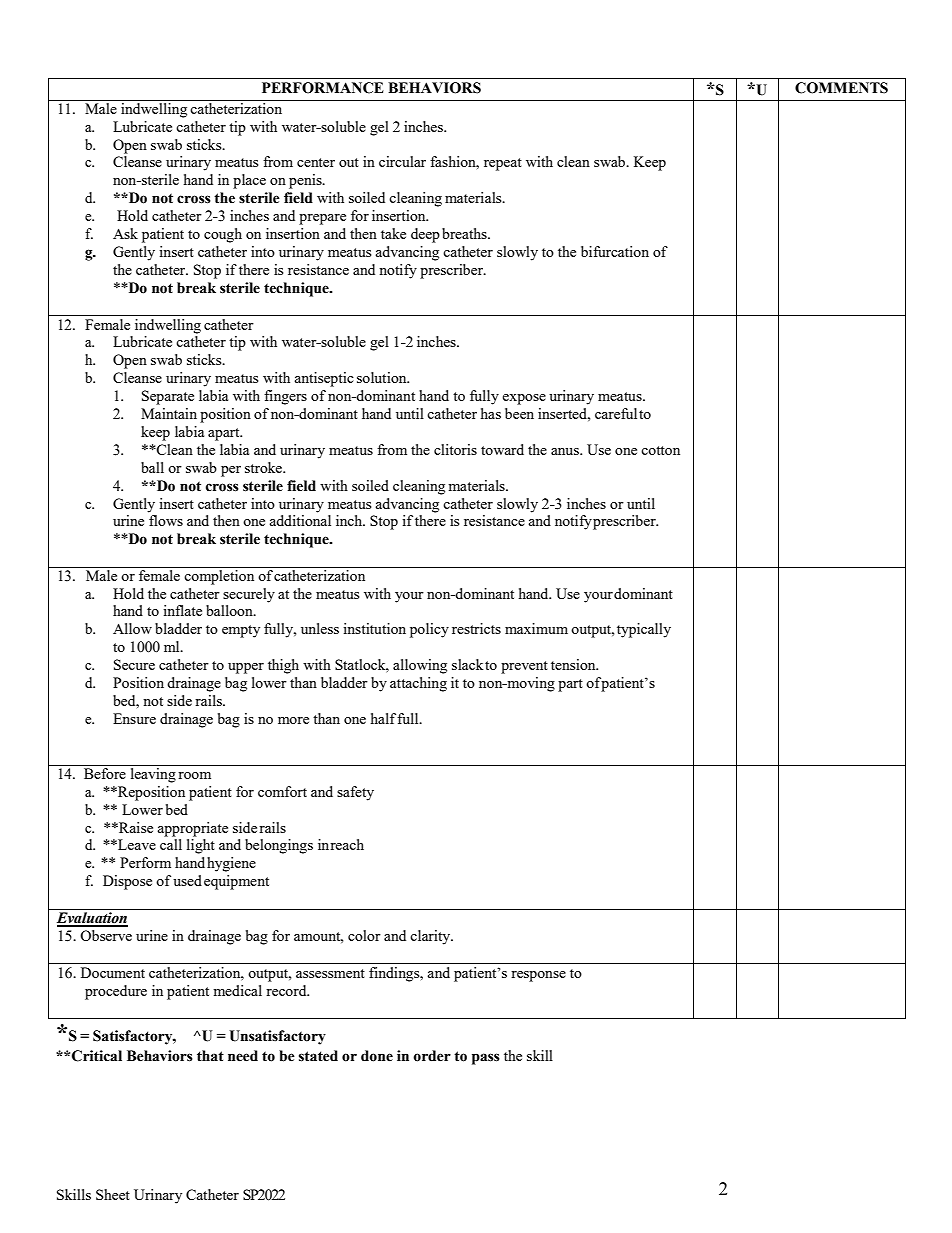 The height and width of the image is (1233, 952). I want to click on repeat, so click(503, 164).
